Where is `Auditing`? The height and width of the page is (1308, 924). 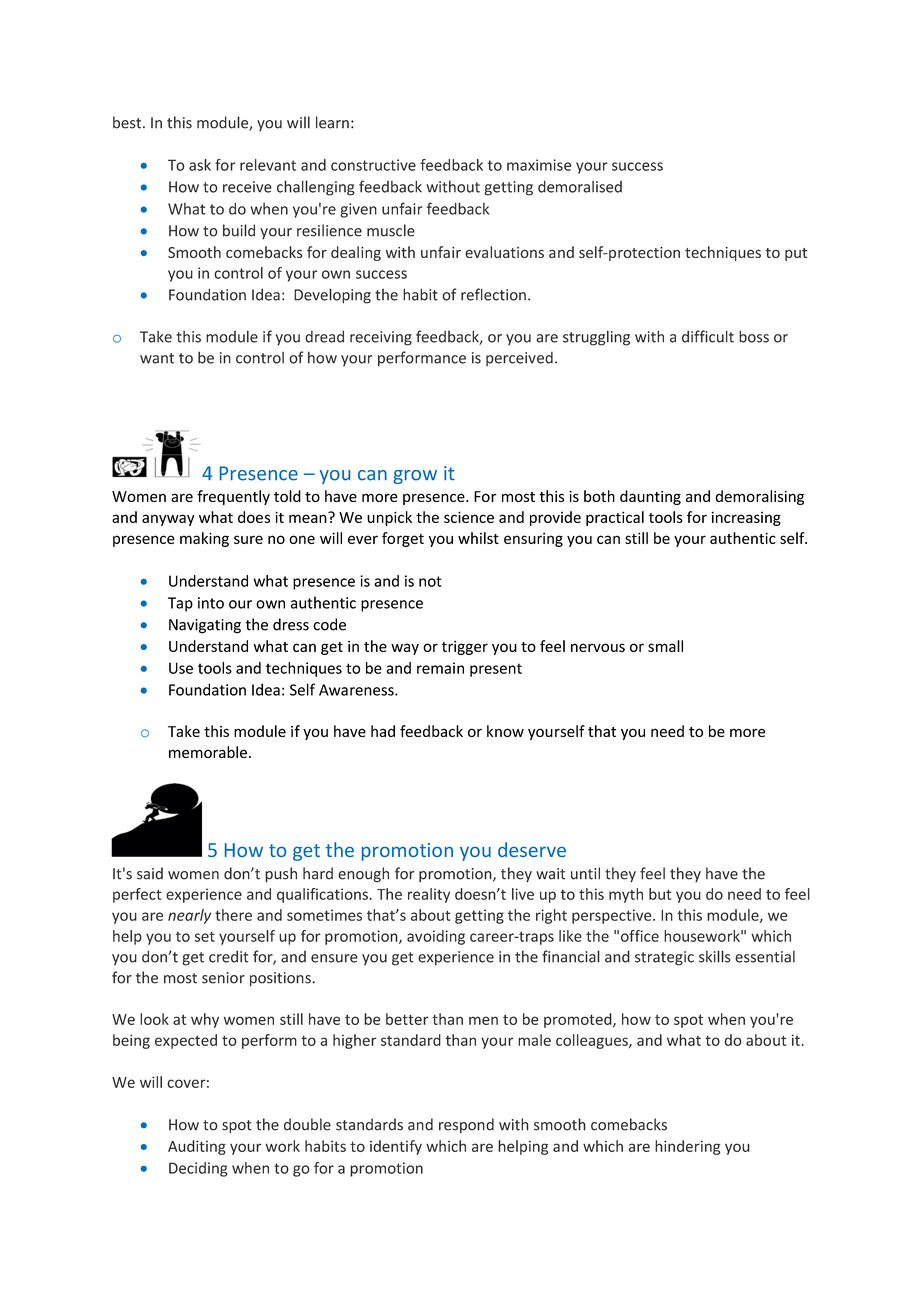
Auditing is located at coordinates (197, 1147).
